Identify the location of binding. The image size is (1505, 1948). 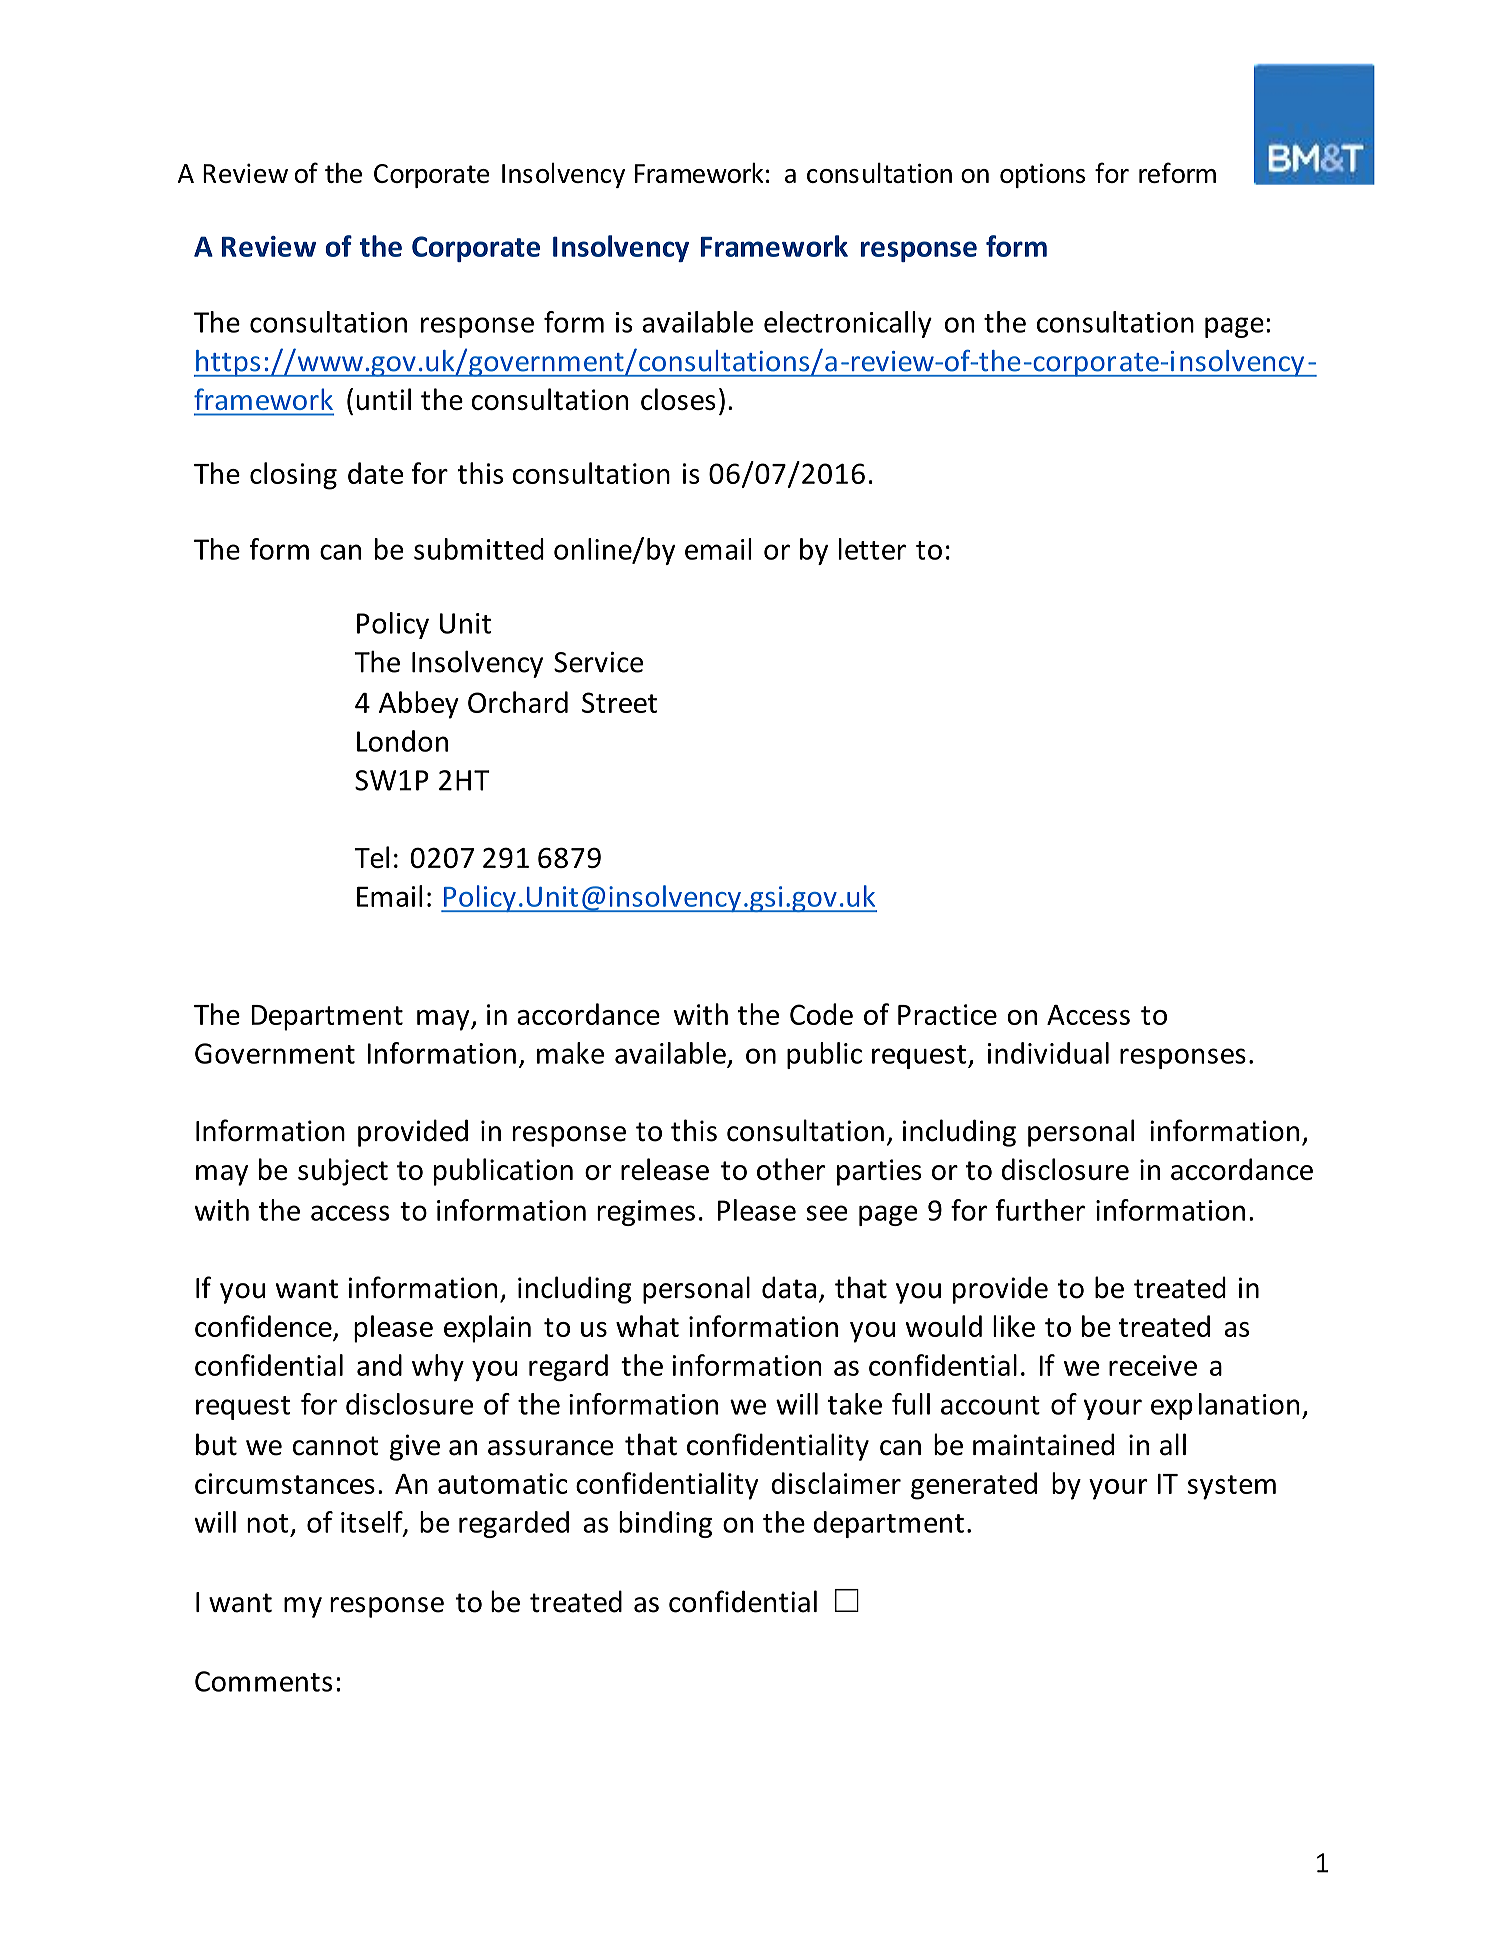
(665, 1524).
